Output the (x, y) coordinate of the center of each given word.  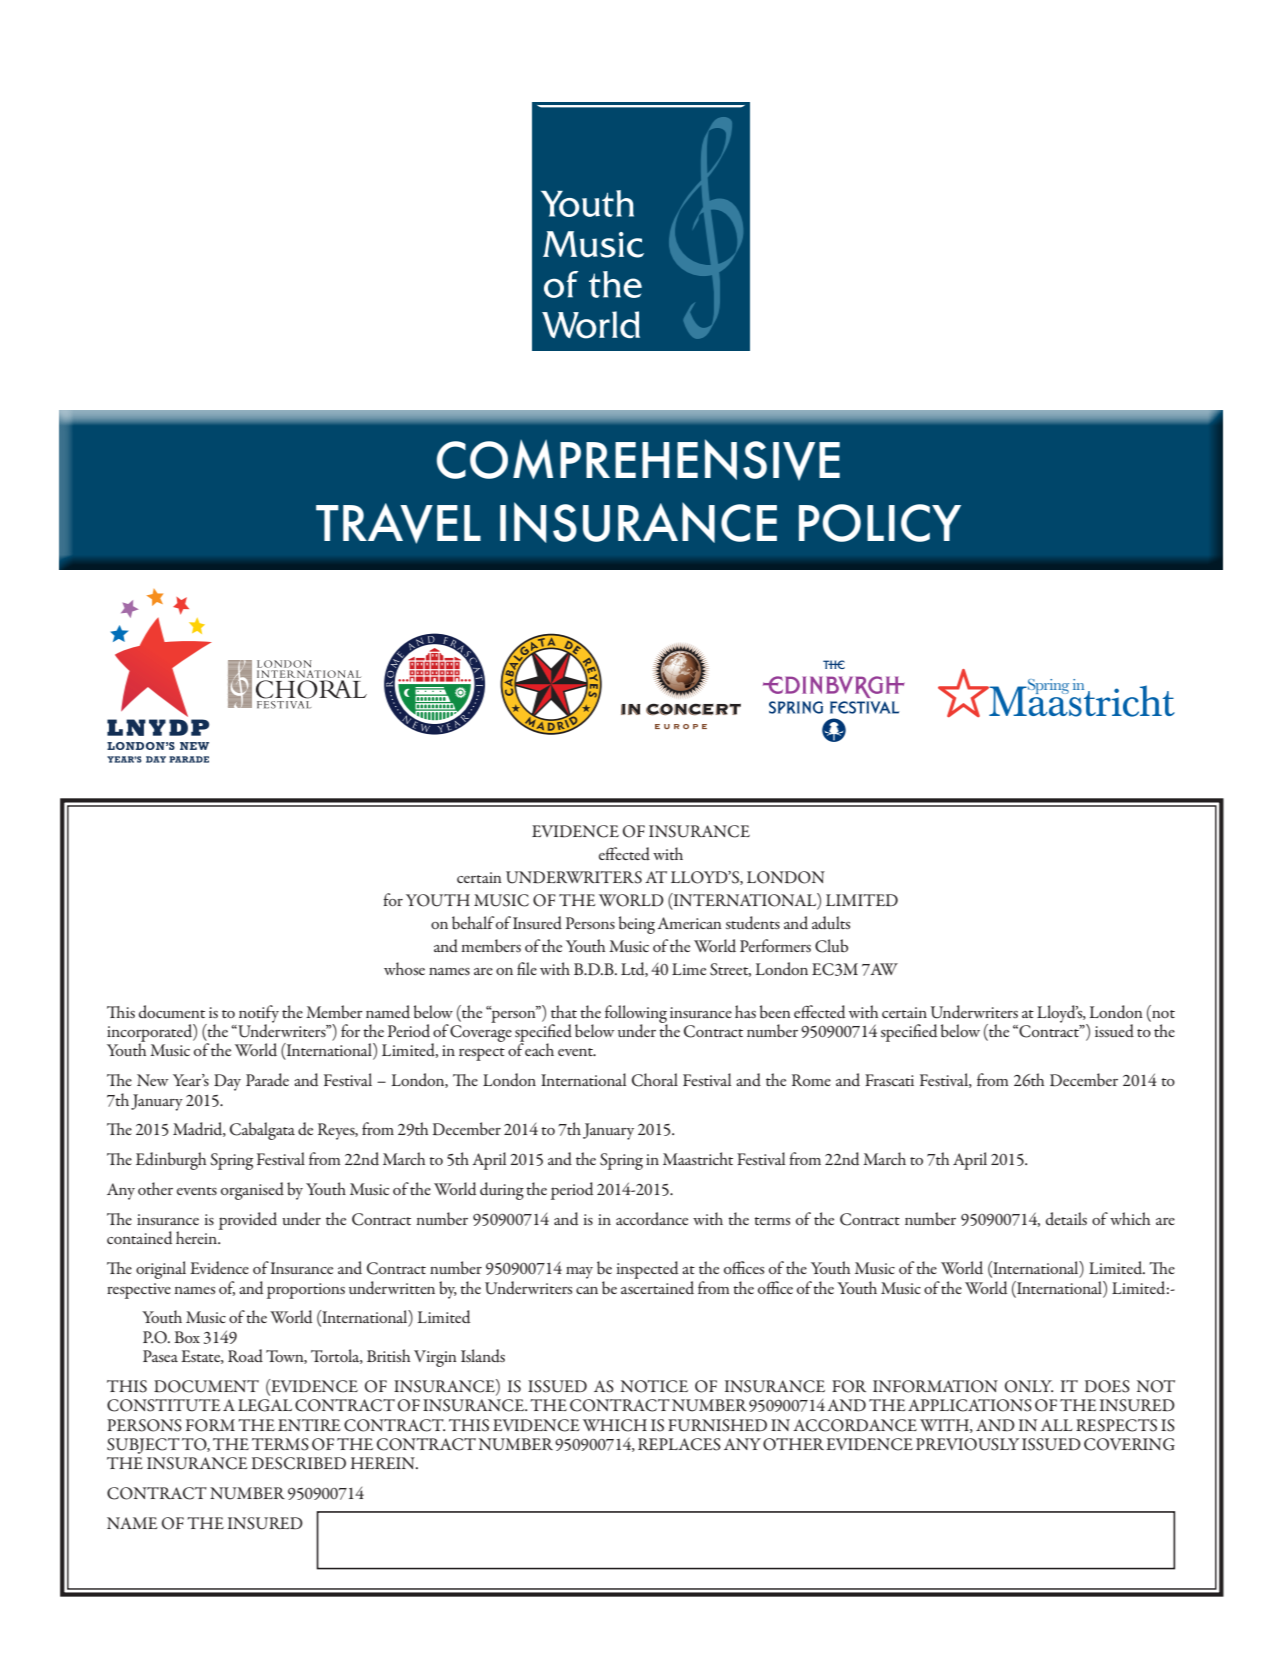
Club (831, 946)
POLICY (880, 523)
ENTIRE (309, 1425)
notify (259, 1015)
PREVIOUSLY (967, 1444)
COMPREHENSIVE (638, 459)
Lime (689, 969)
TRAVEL (398, 523)
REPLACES (679, 1444)
